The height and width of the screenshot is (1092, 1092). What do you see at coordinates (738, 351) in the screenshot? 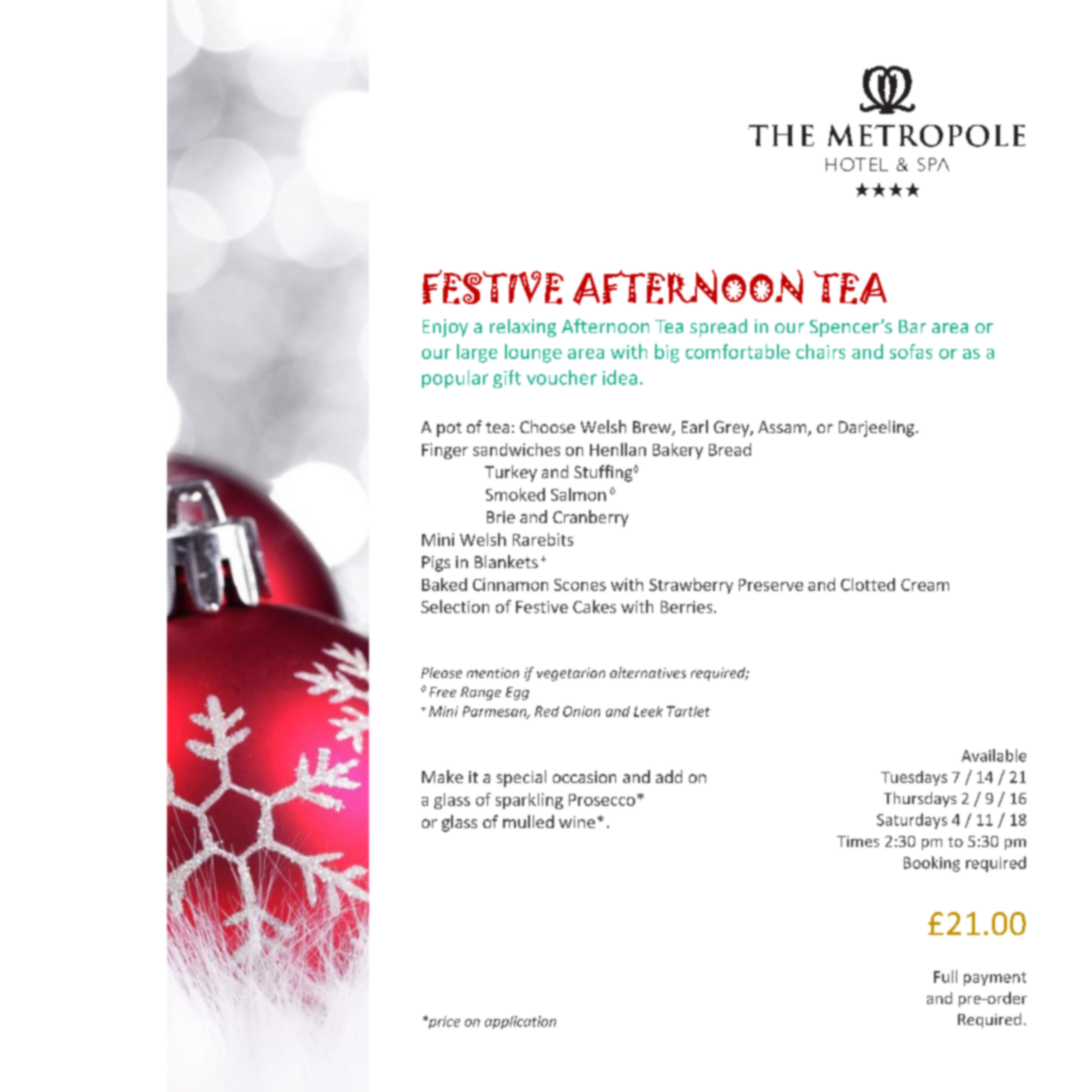
I see `comfortable` at bounding box center [738, 351].
